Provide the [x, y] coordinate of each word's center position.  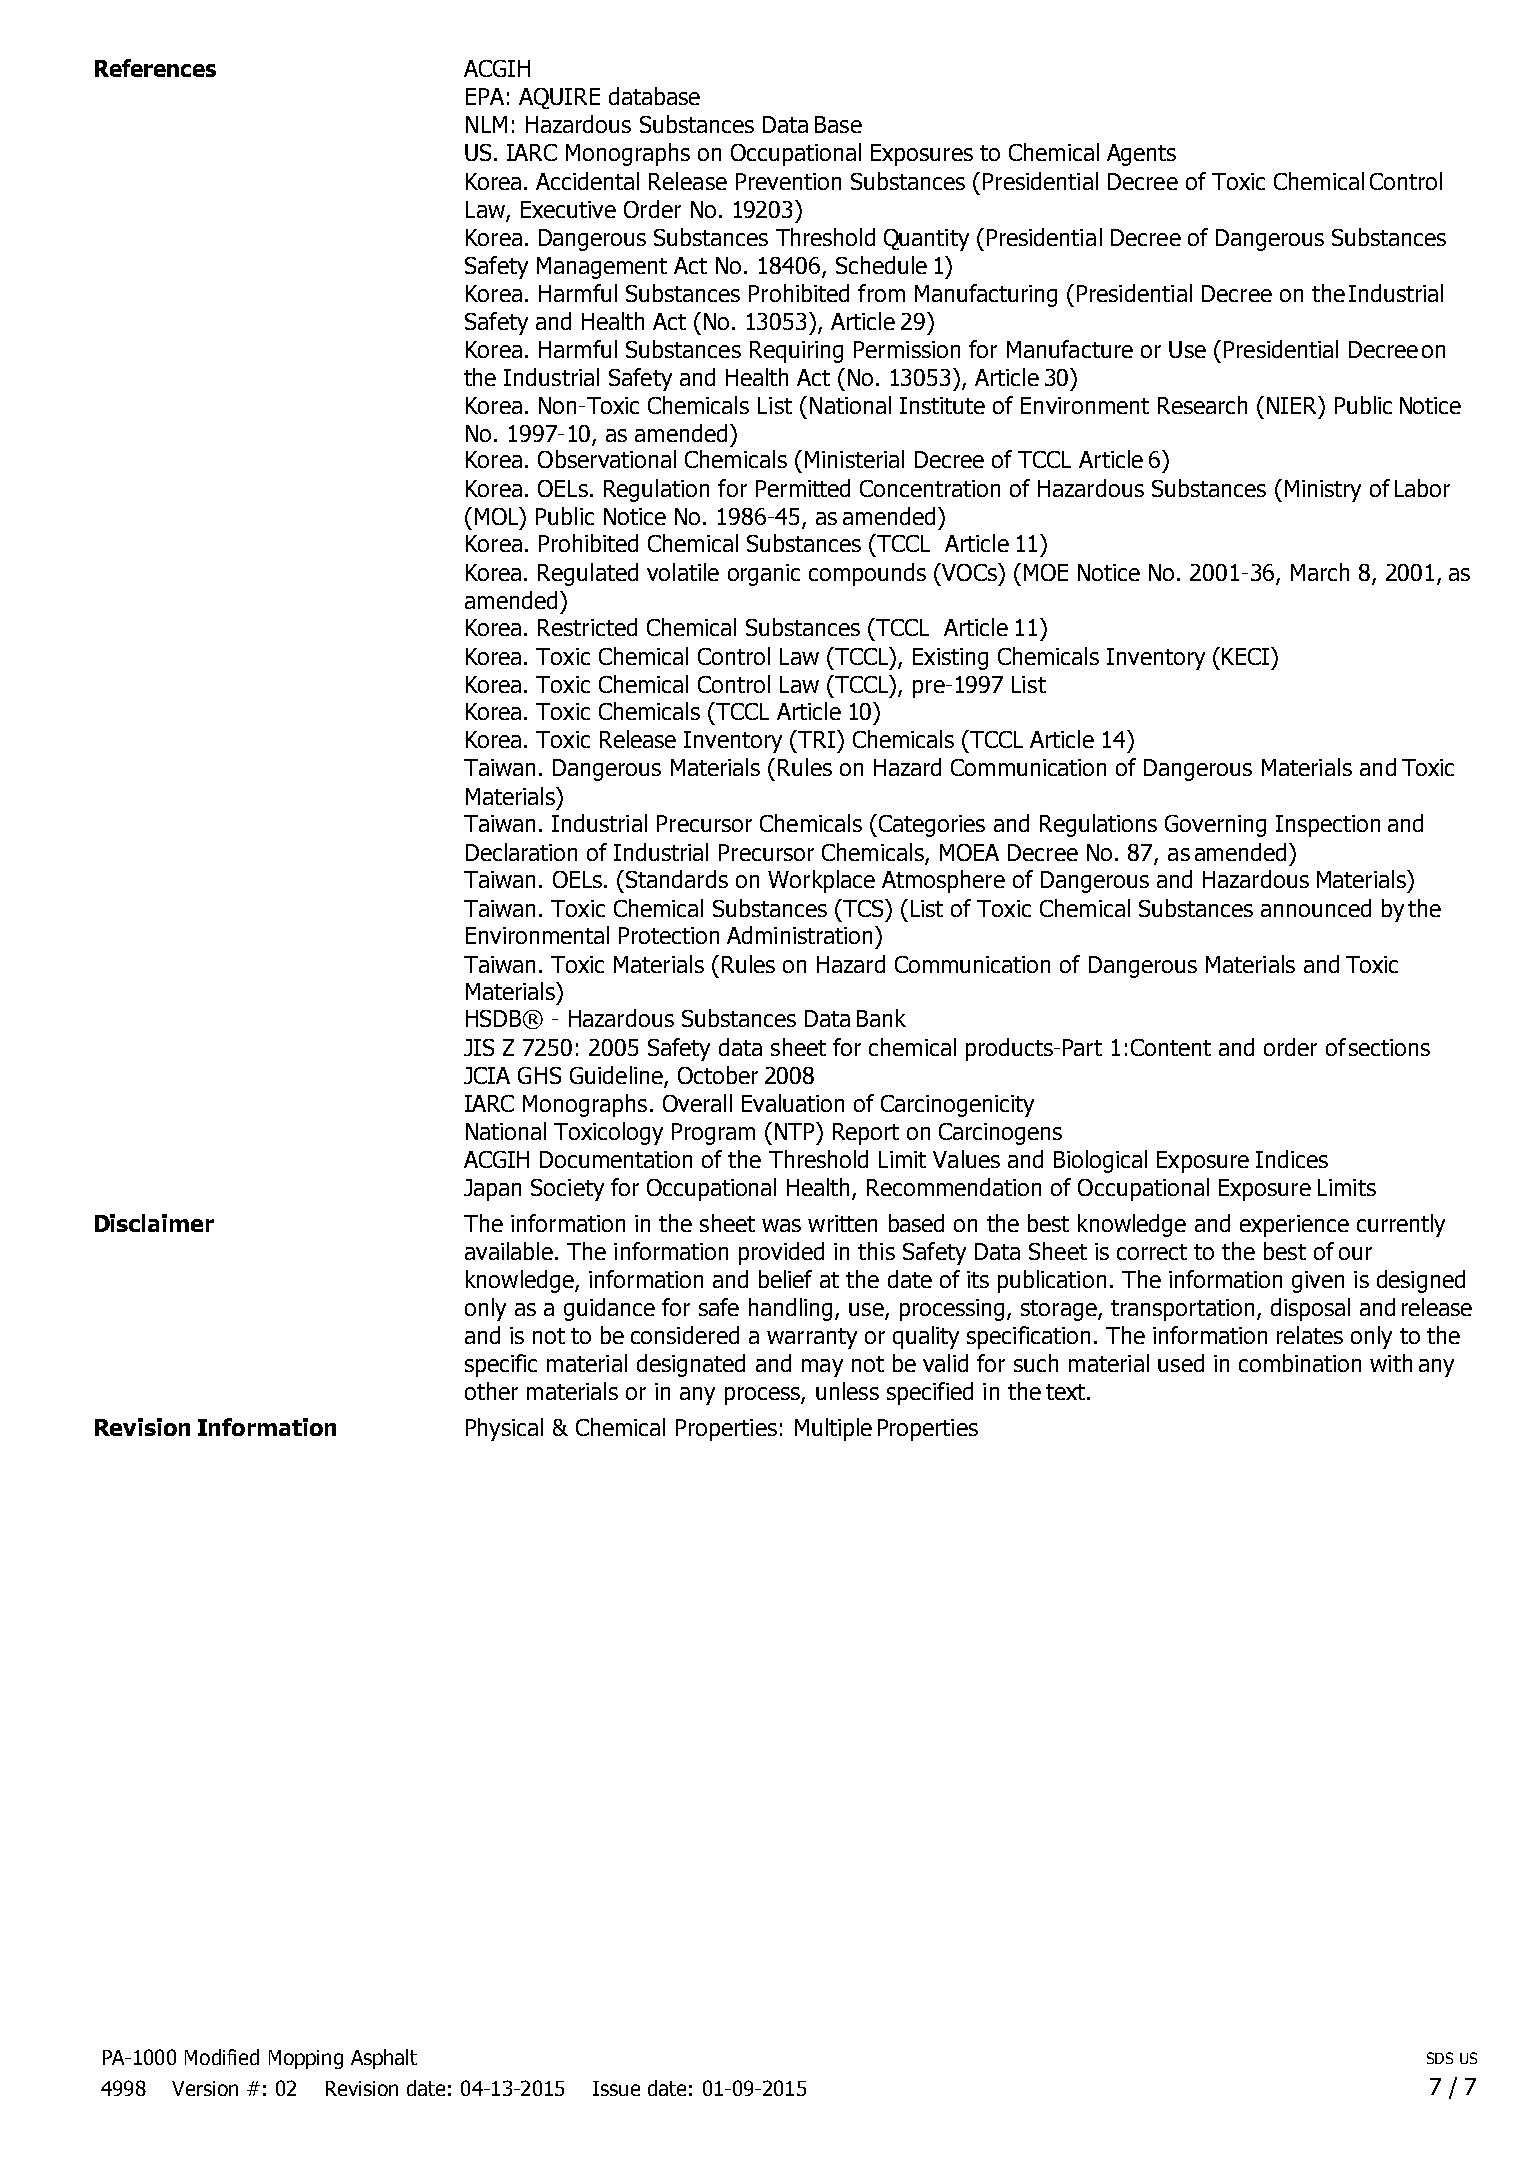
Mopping [306, 2059]
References [155, 68]
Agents [1141, 155]
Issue [616, 2088]
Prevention [788, 181]
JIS [479, 1047]
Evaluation [793, 1103]
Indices [1292, 1159]
